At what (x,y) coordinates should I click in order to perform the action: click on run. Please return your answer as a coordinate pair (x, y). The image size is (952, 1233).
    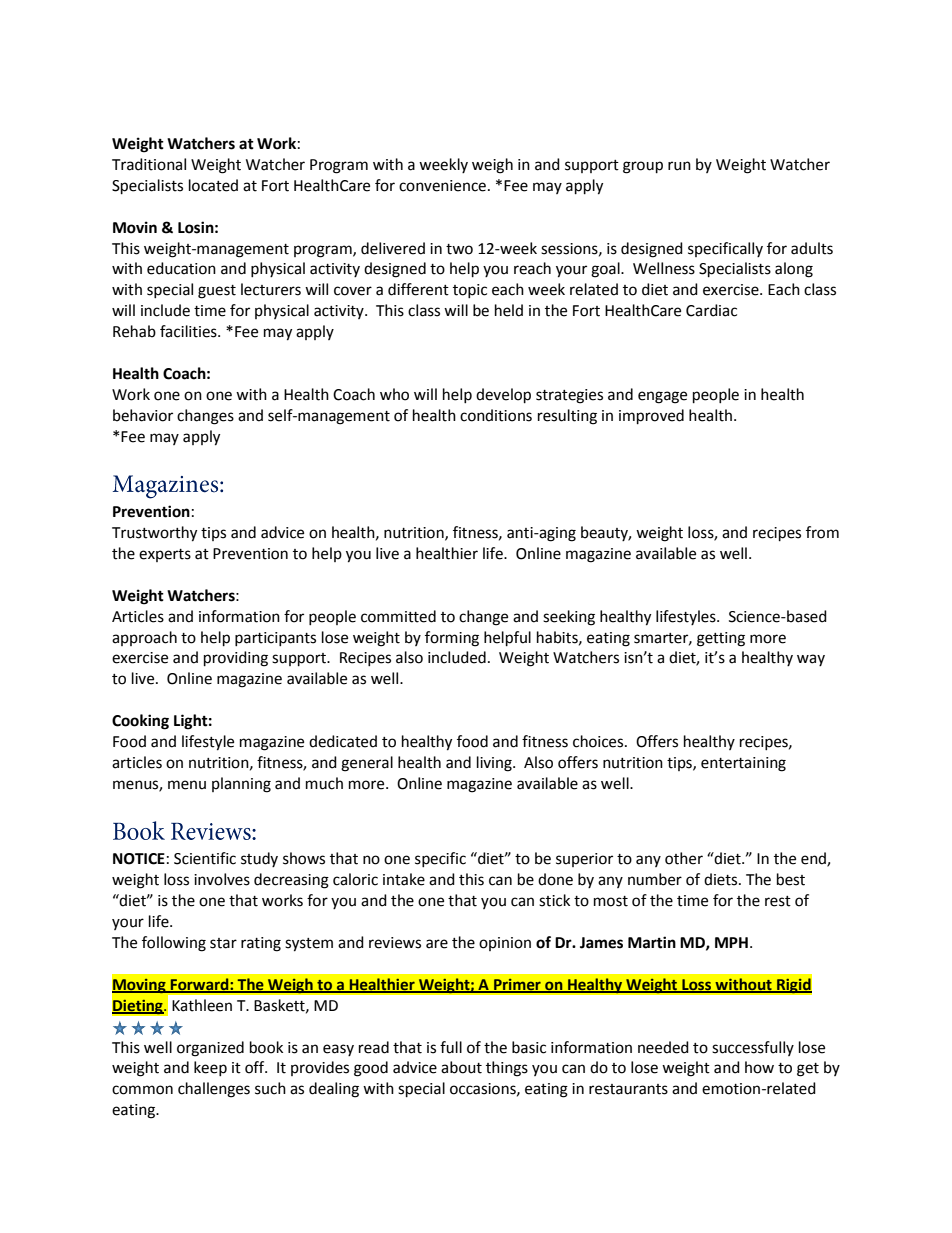
    Looking at the image, I should click on (679, 166).
